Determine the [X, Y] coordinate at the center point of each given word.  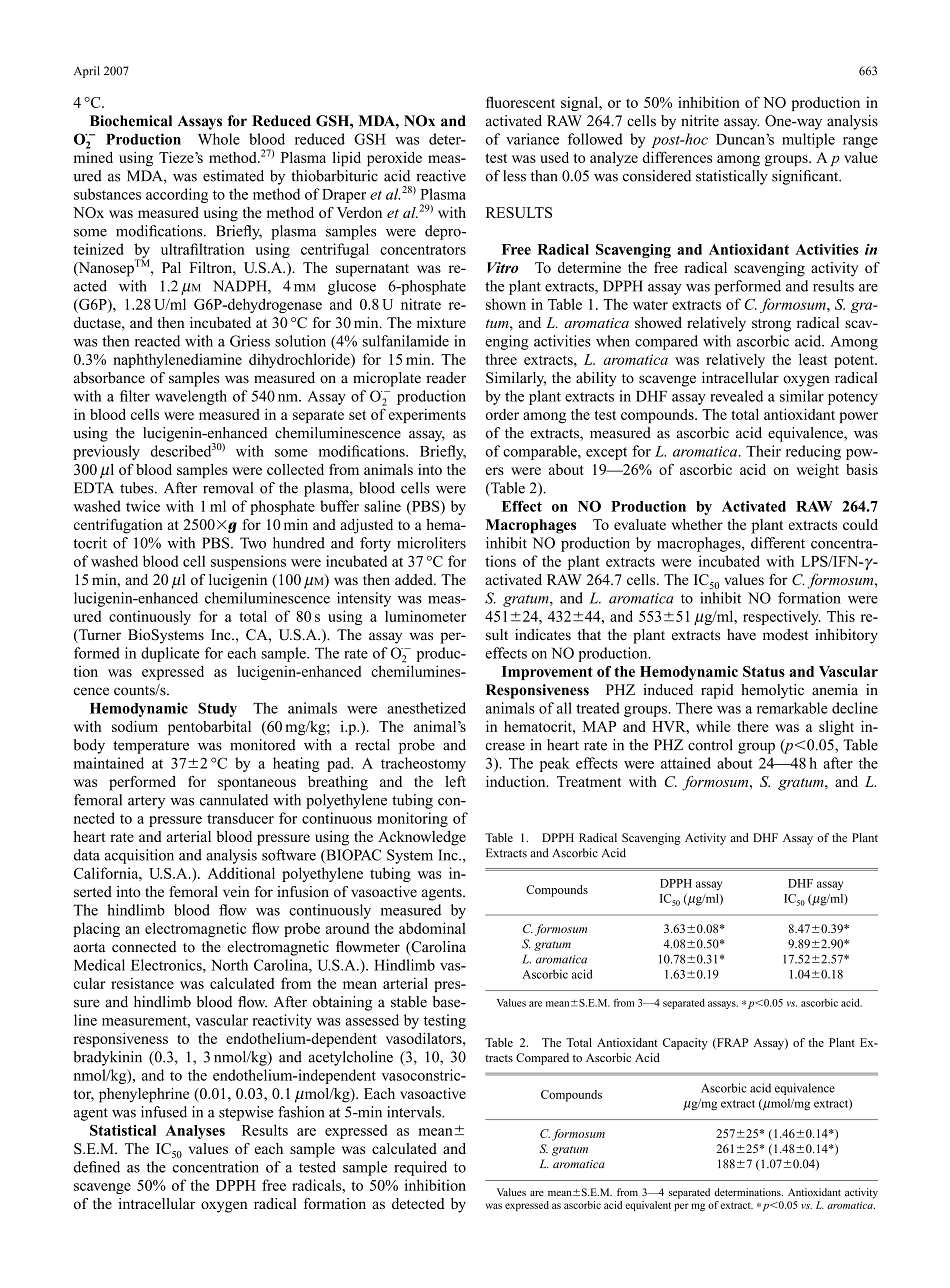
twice [143, 506]
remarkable [792, 708]
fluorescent [520, 102]
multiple [808, 140]
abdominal [432, 928]
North [229, 965]
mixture [441, 322]
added [415, 579]
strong [771, 325]
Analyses [195, 1132]
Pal [171, 267]
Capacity [685, 1044]
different [778, 543]
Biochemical [131, 121]
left [455, 781]
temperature [151, 747]
